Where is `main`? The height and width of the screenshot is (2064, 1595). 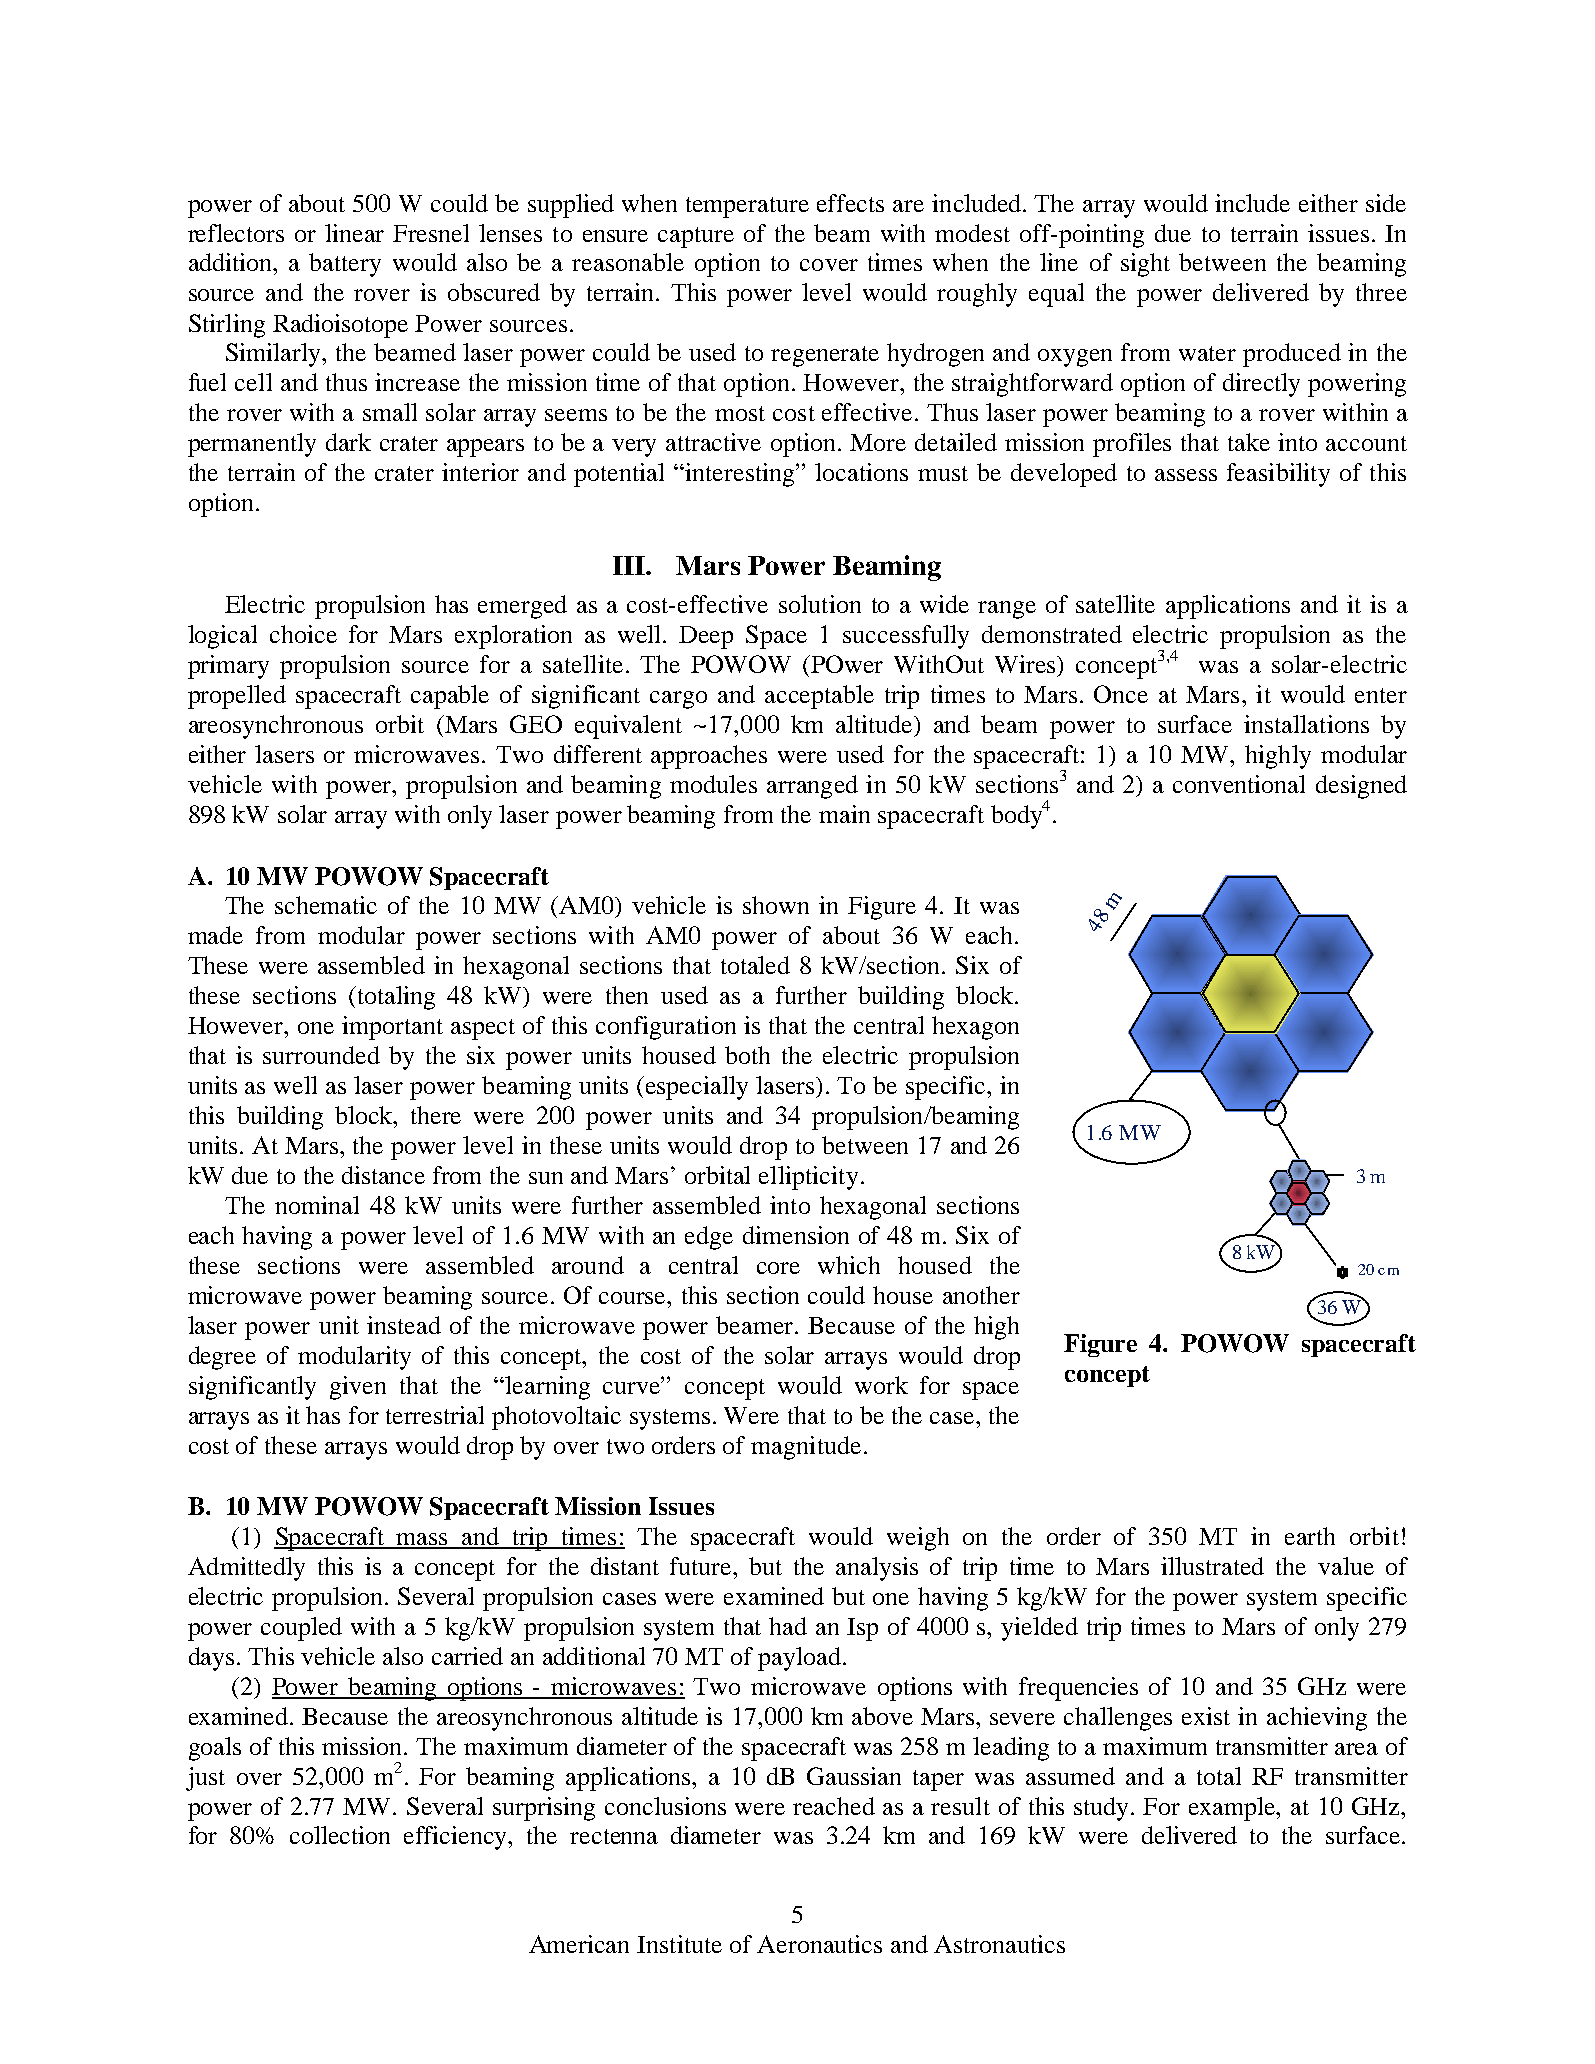 main is located at coordinates (844, 814).
